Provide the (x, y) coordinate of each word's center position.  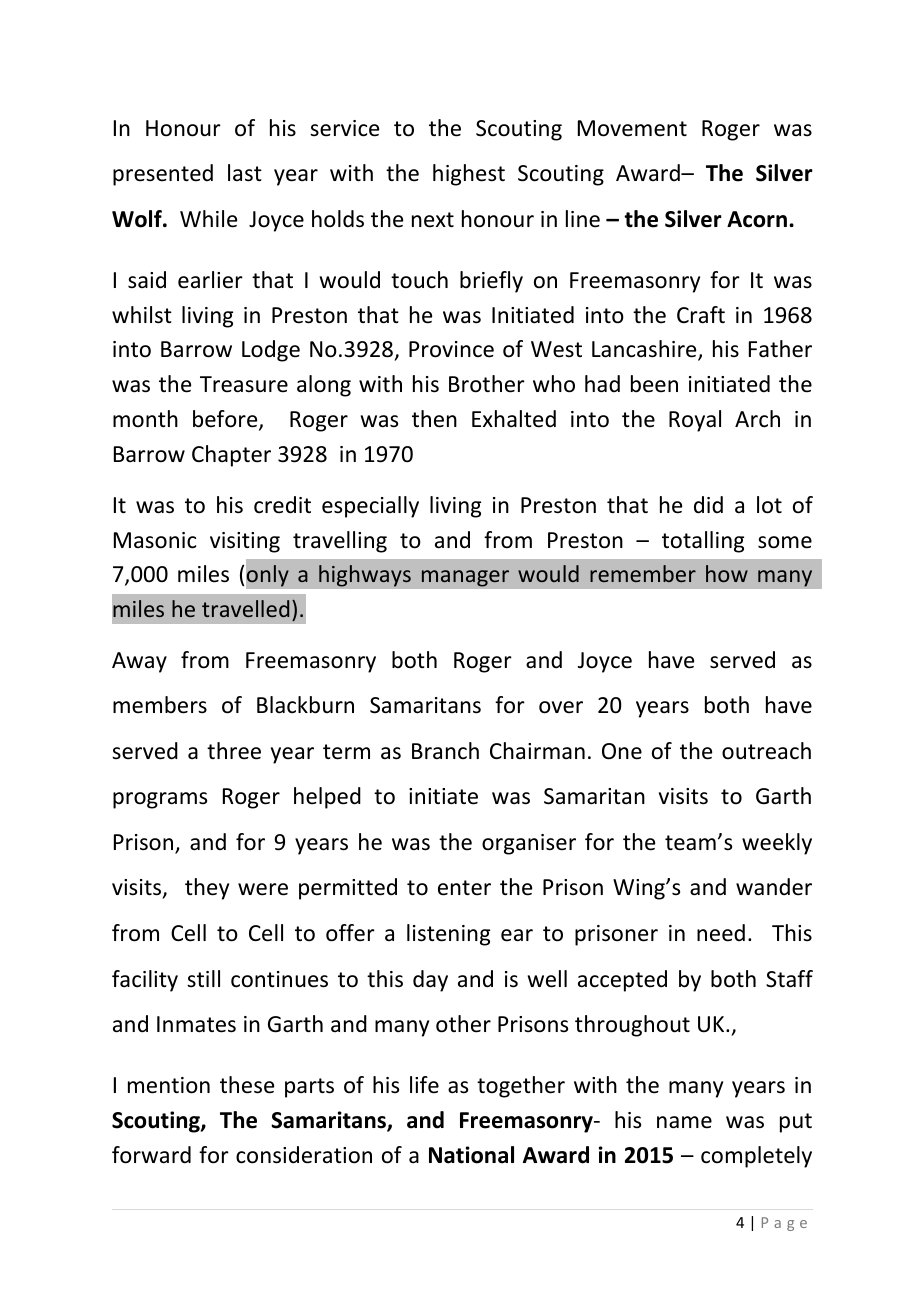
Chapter (231, 456)
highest (469, 175)
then (434, 419)
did (708, 505)
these (247, 1085)
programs (160, 800)
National (471, 1155)
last (245, 173)
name (684, 1122)
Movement (632, 128)
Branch (445, 751)
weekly (777, 844)
